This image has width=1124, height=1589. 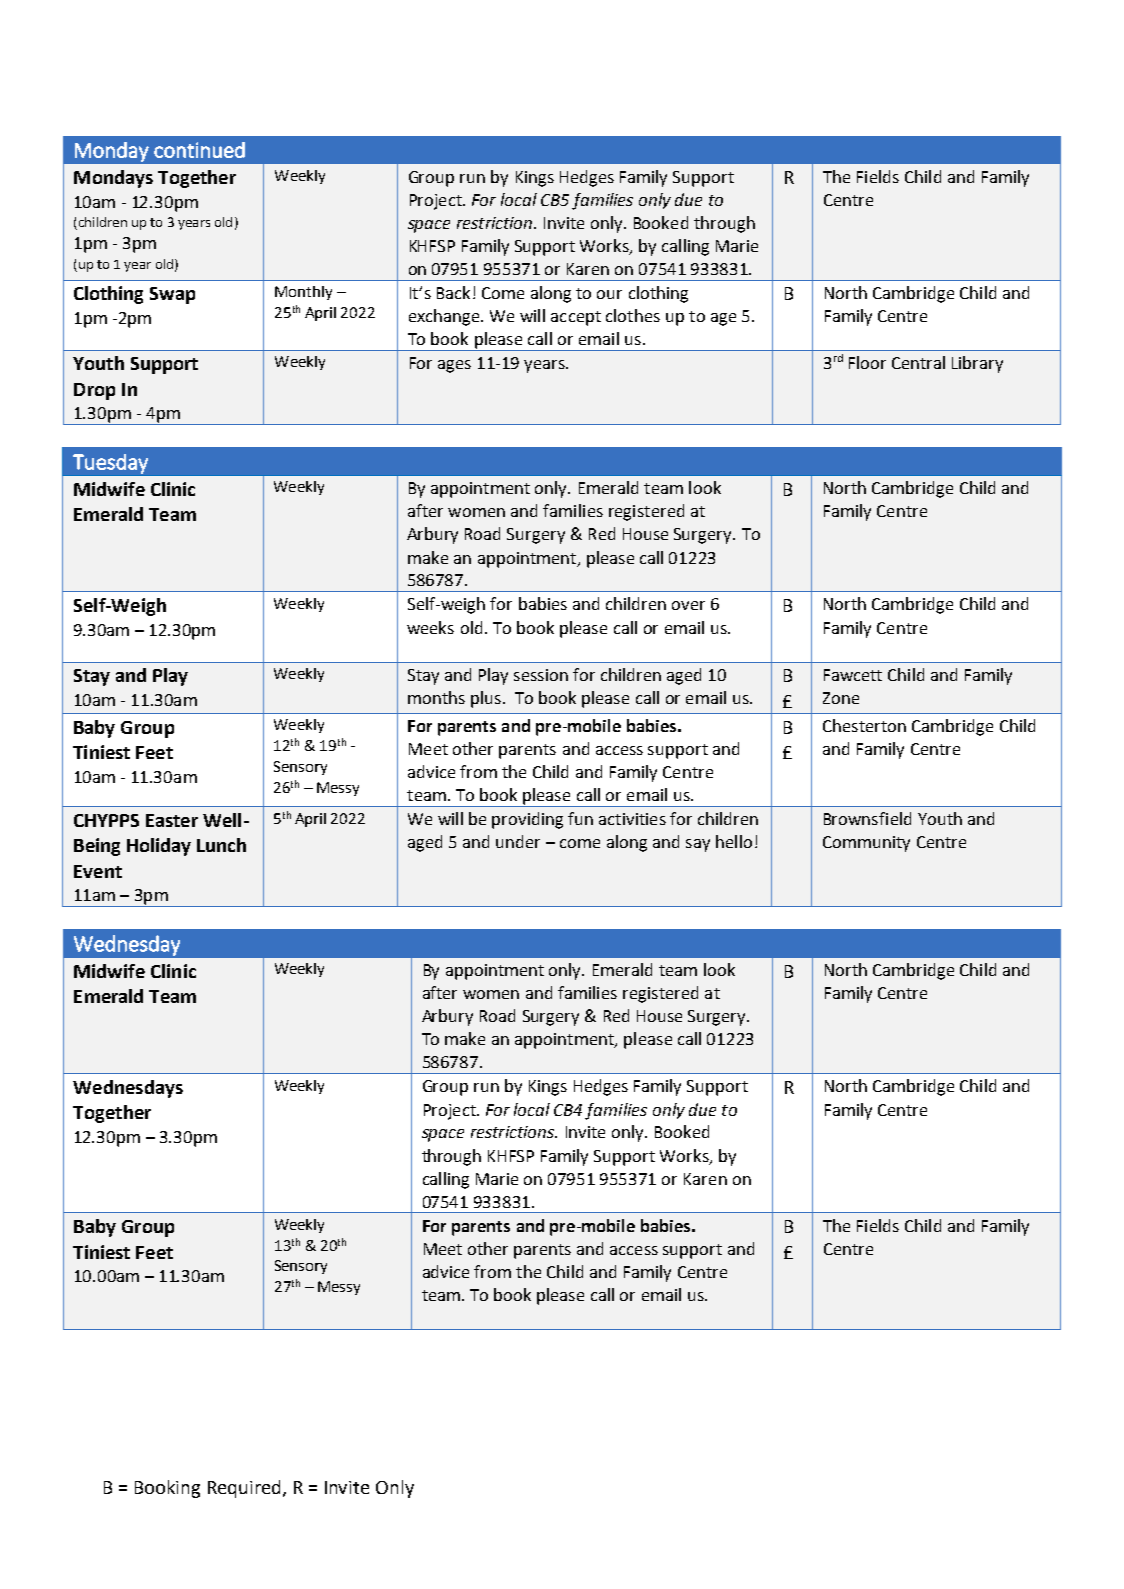 What do you see at coordinates (867, 362) in the image?
I see `Floor` at bounding box center [867, 362].
